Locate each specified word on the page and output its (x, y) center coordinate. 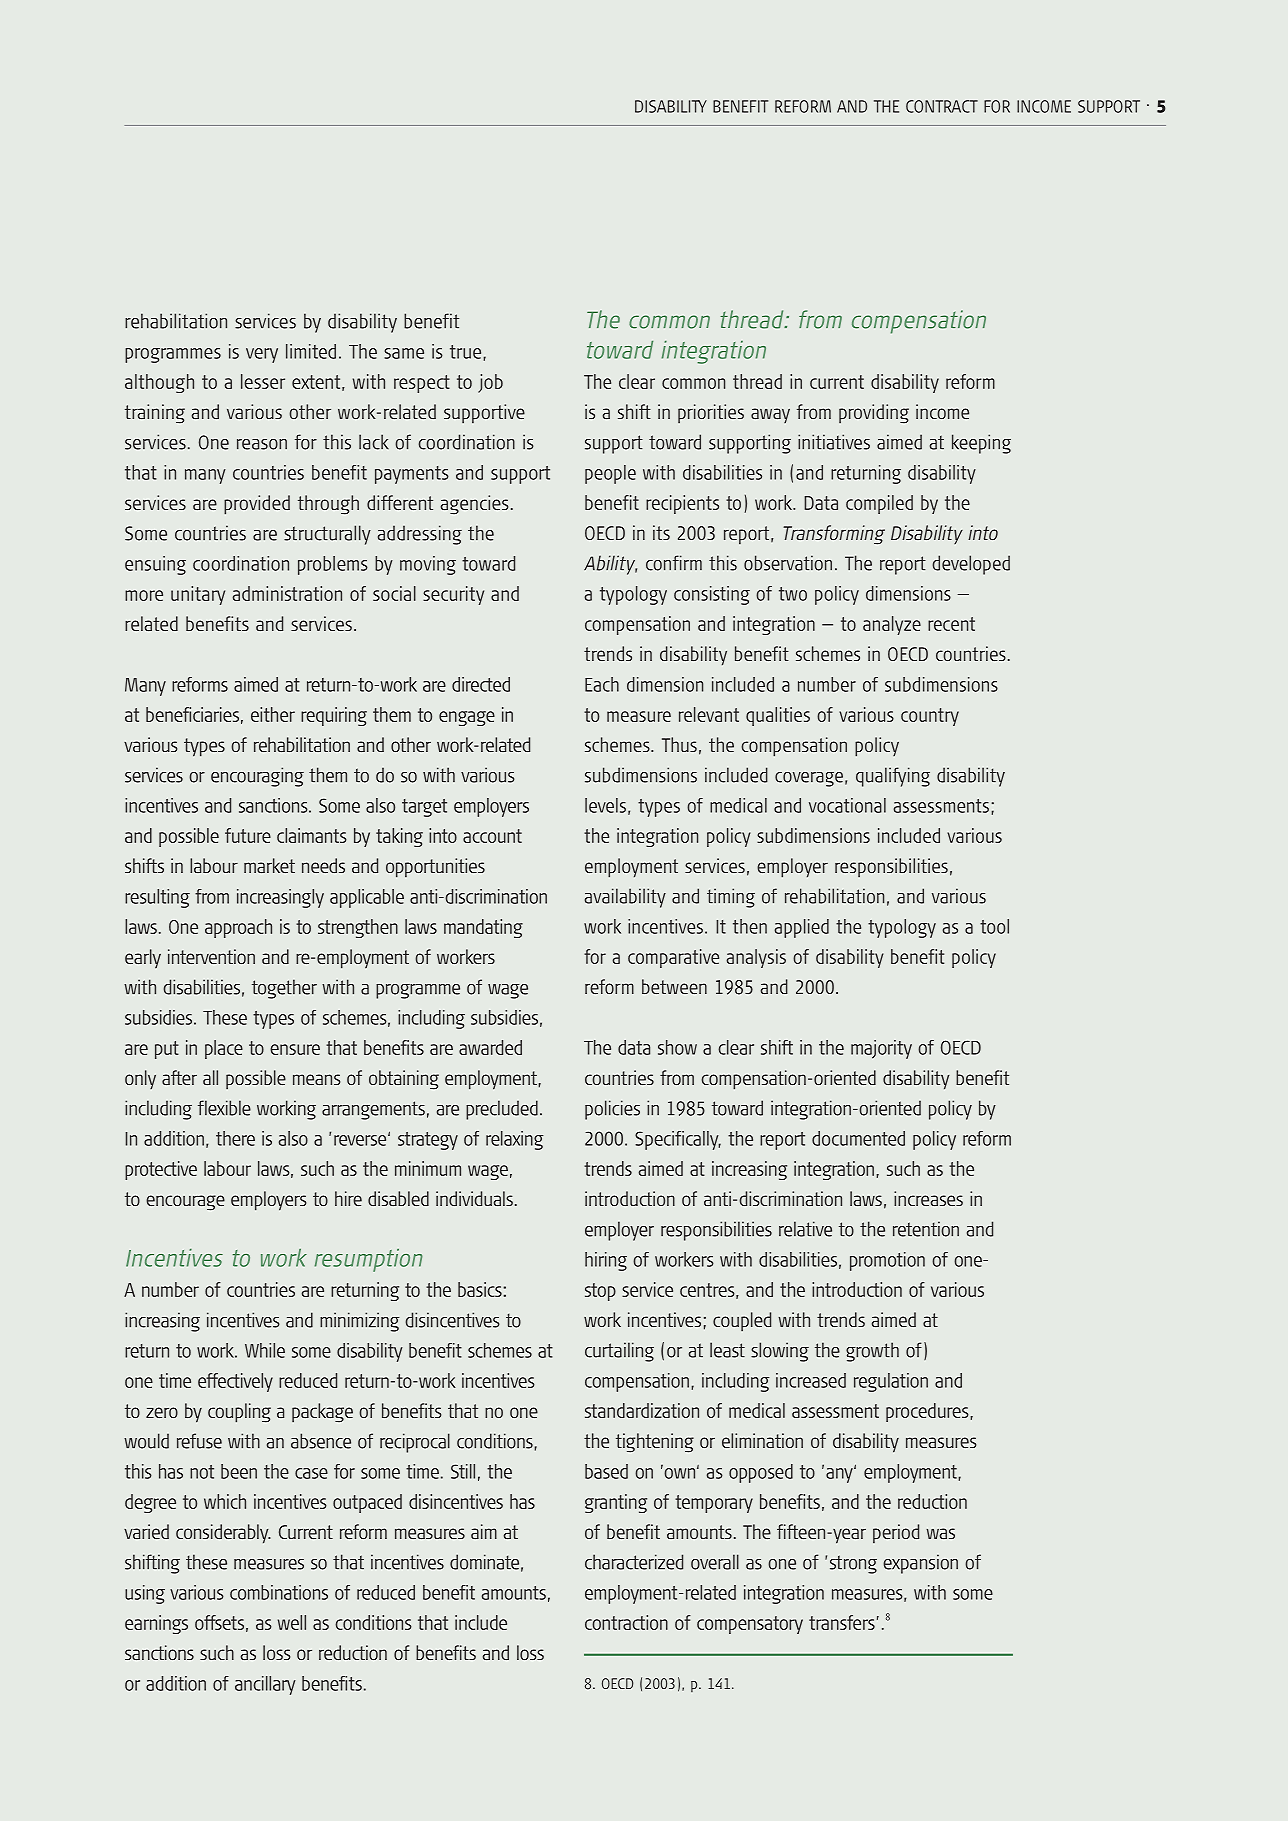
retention (926, 1229)
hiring (606, 1261)
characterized (634, 1562)
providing (874, 414)
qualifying (893, 777)
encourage (185, 1203)
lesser (263, 381)
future (248, 835)
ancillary (265, 1685)
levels (605, 805)
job (490, 383)
